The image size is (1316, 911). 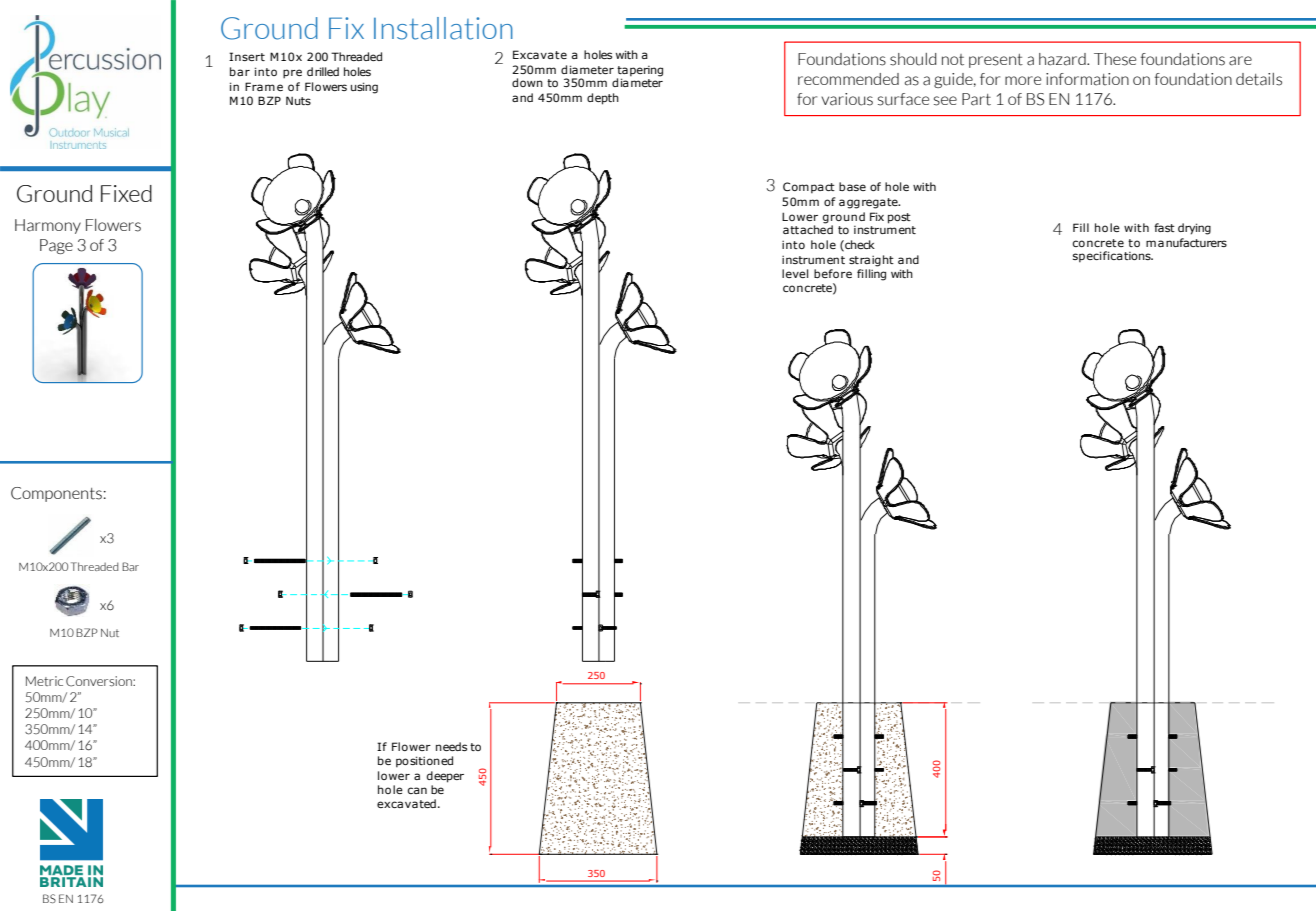 What do you see at coordinates (424, 762) in the screenshot?
I see `positioned` at bounding box center [424, 762].
